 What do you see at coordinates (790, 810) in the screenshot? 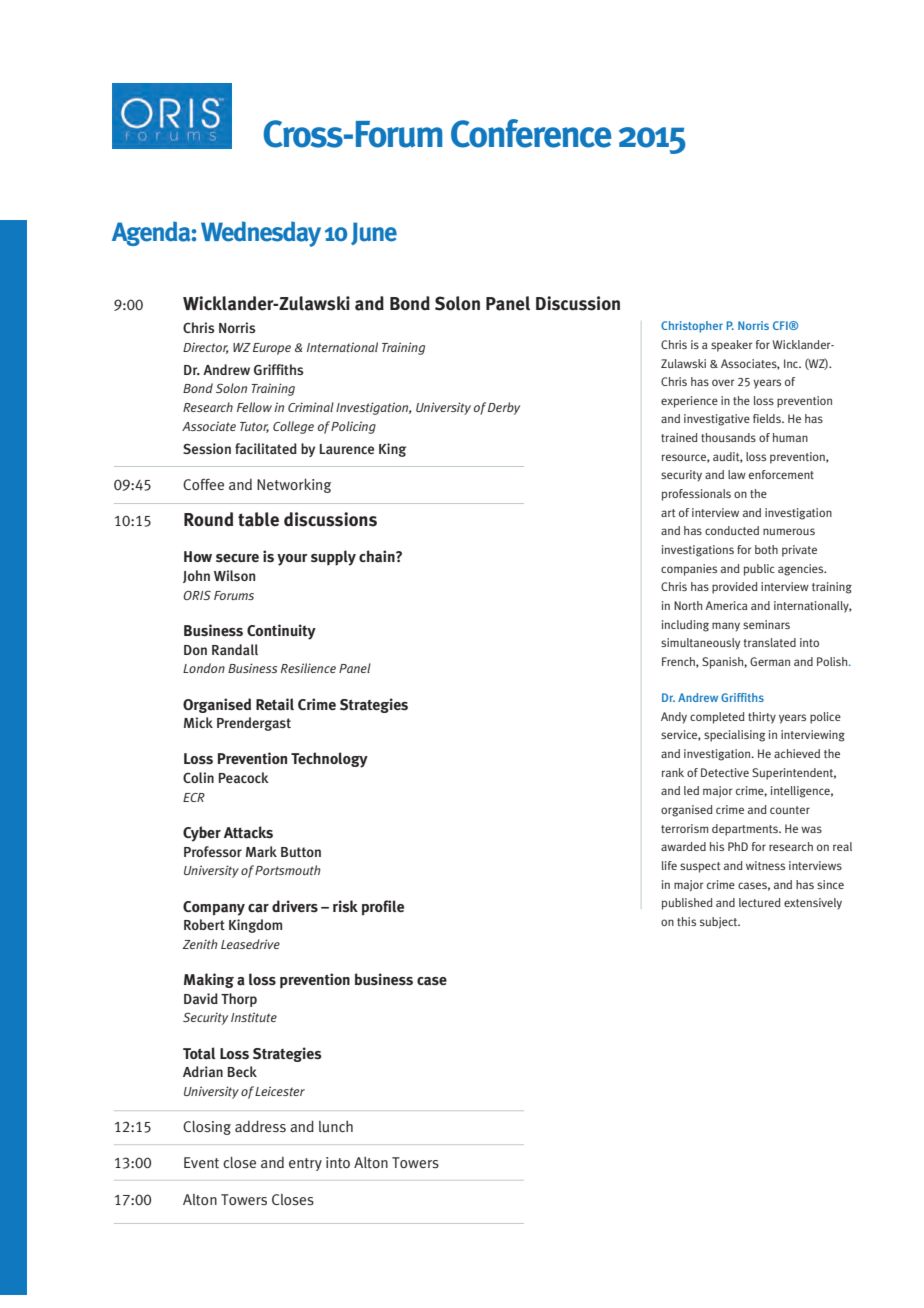
I see `counter` at bounding box center [790, 810].
